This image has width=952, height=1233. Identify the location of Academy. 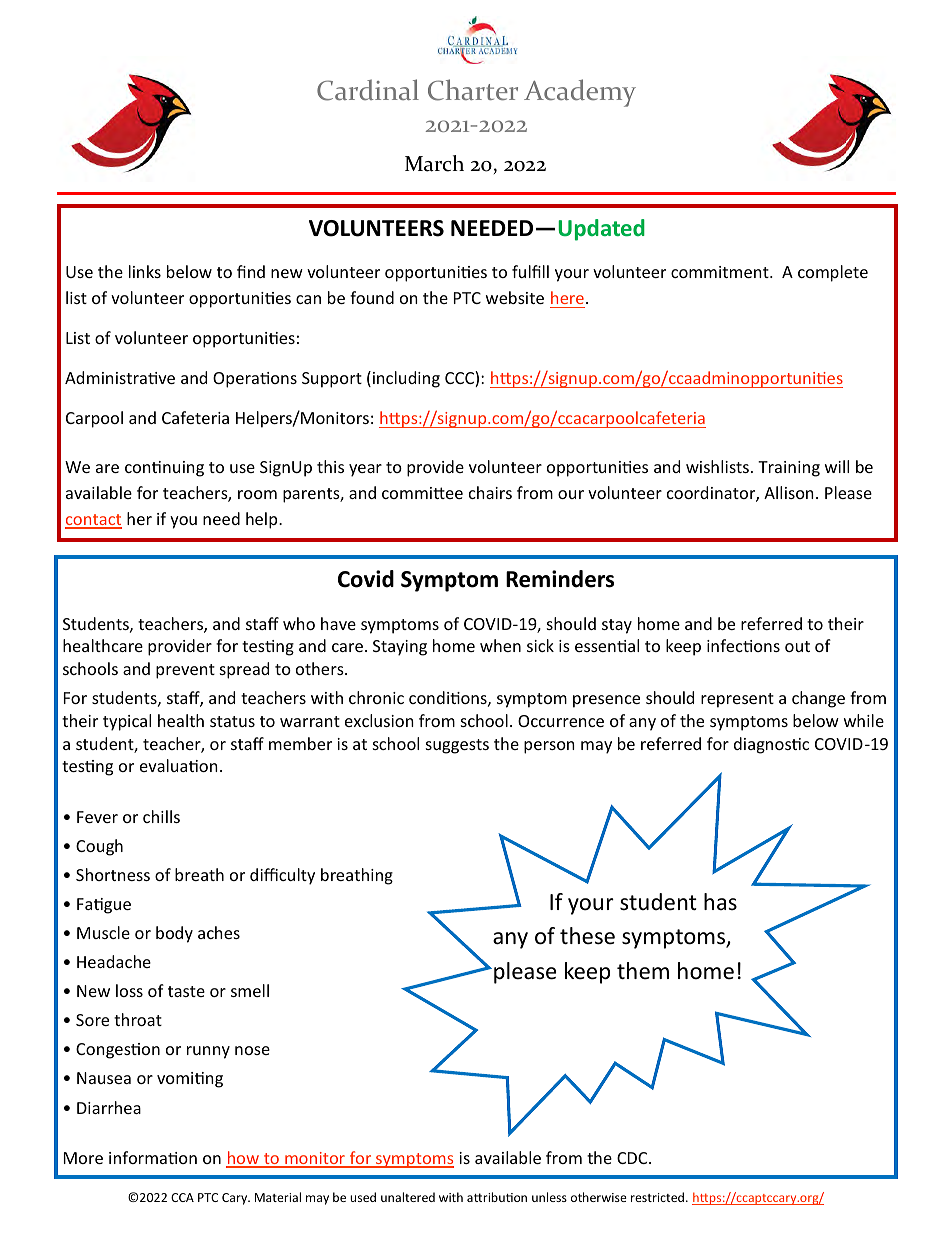
(580, 93).
